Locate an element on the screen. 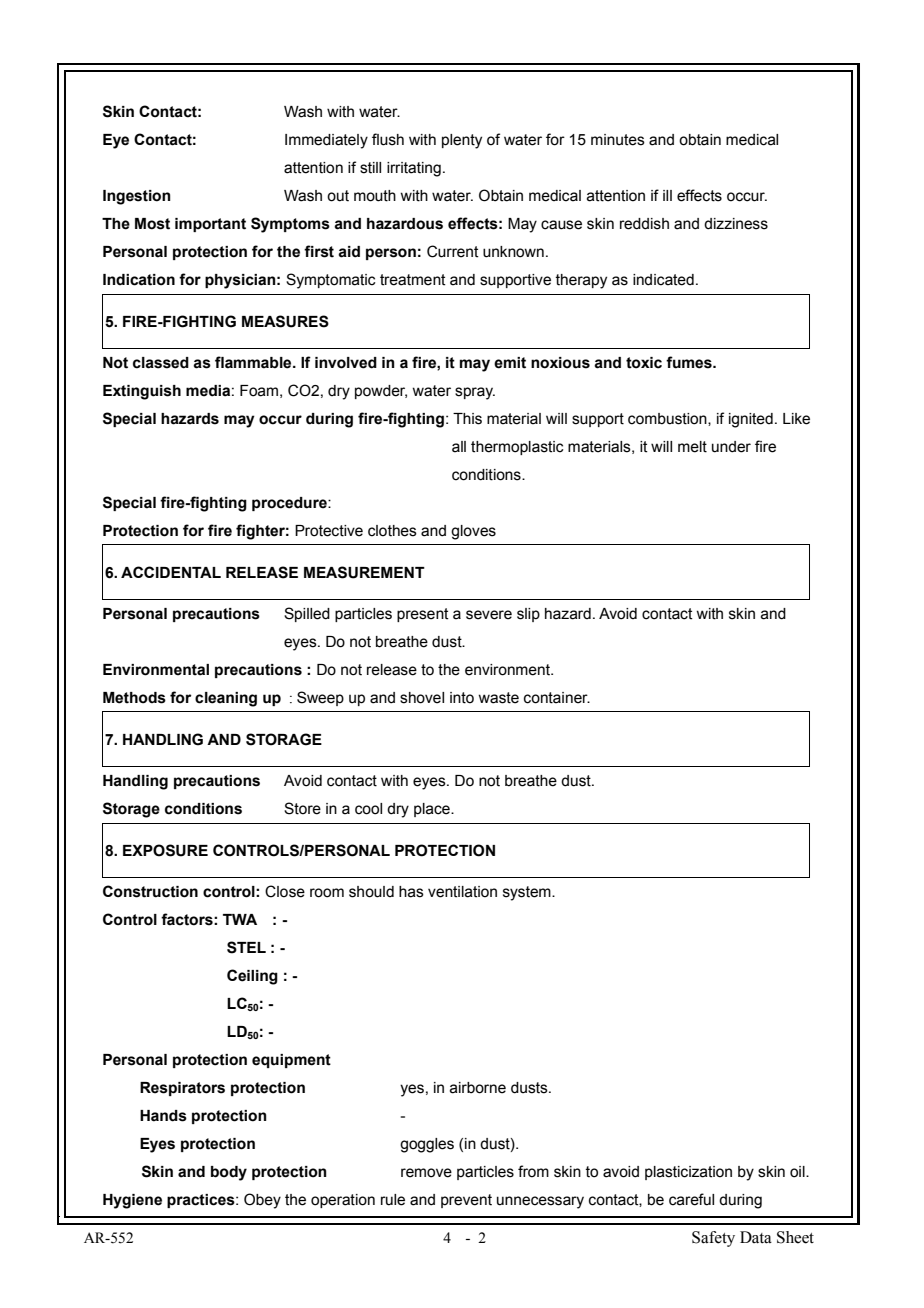 The image size is (924, 1308). dizziness is located at coordinates (736, 224).
